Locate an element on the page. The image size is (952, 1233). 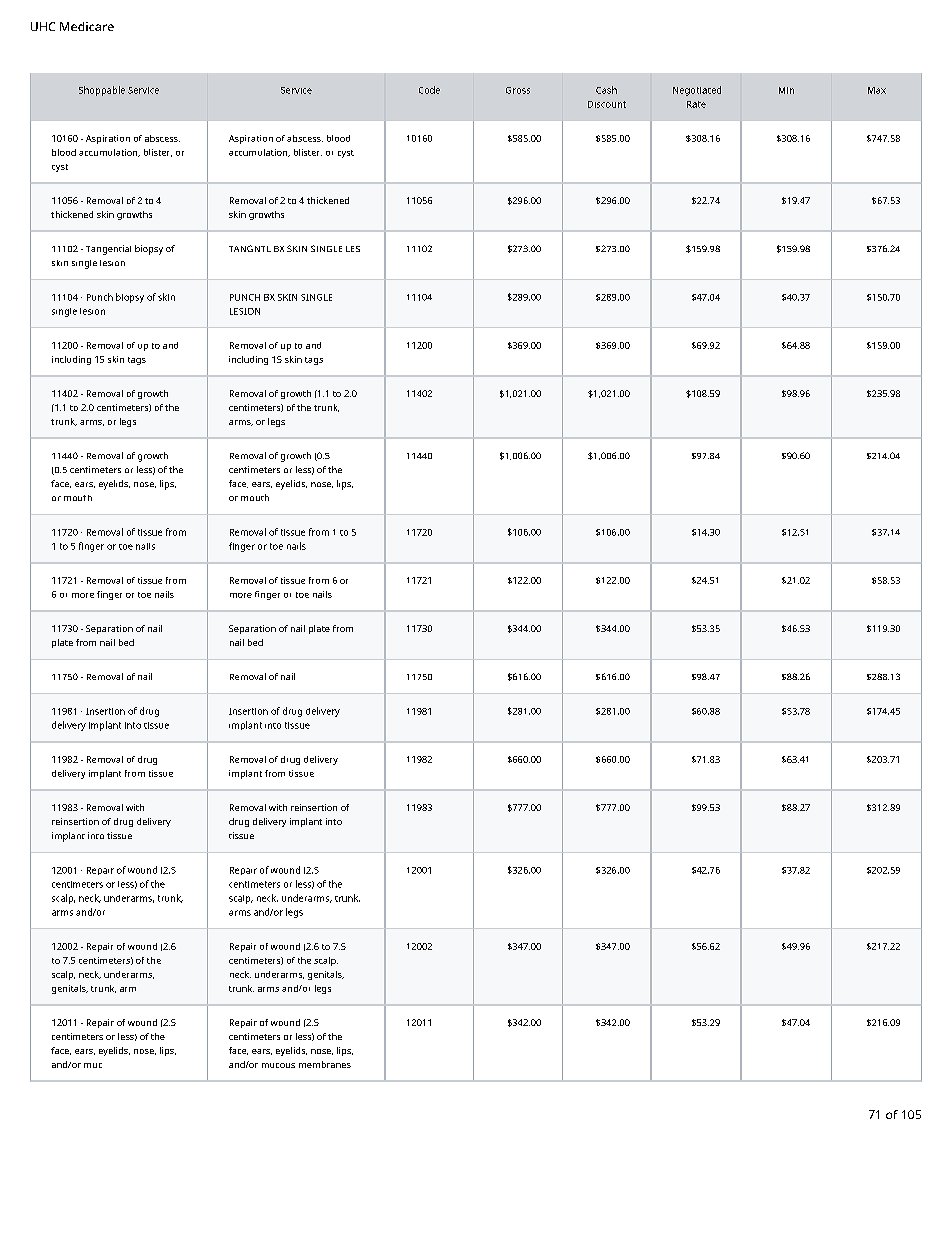
Gross is located at coordinates (518, 90).
